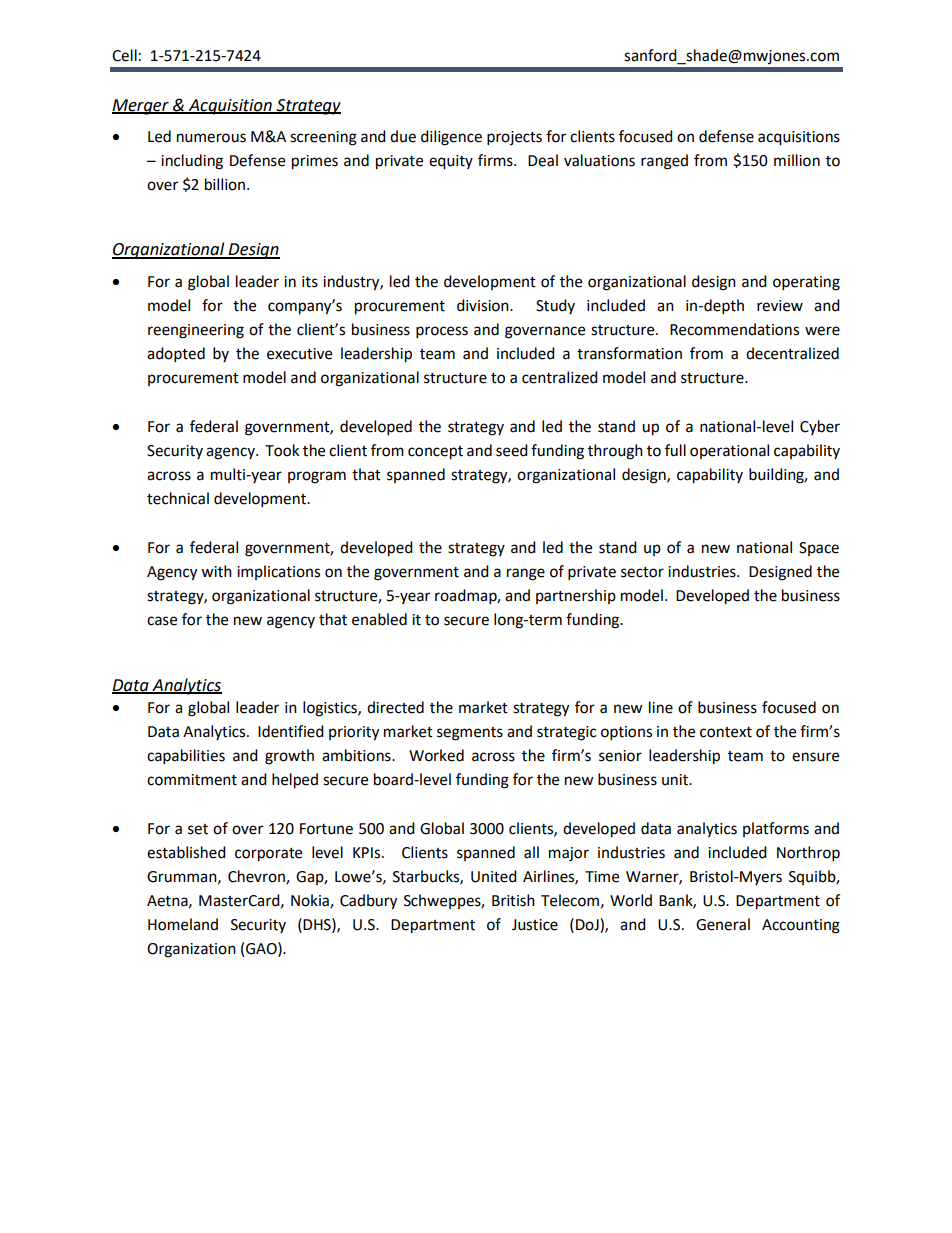 The height and width of the screenshot is (1233, 952). Describe the element at coordinates (734, 329) in the screenshot. I see `Recommendations` at that location.
